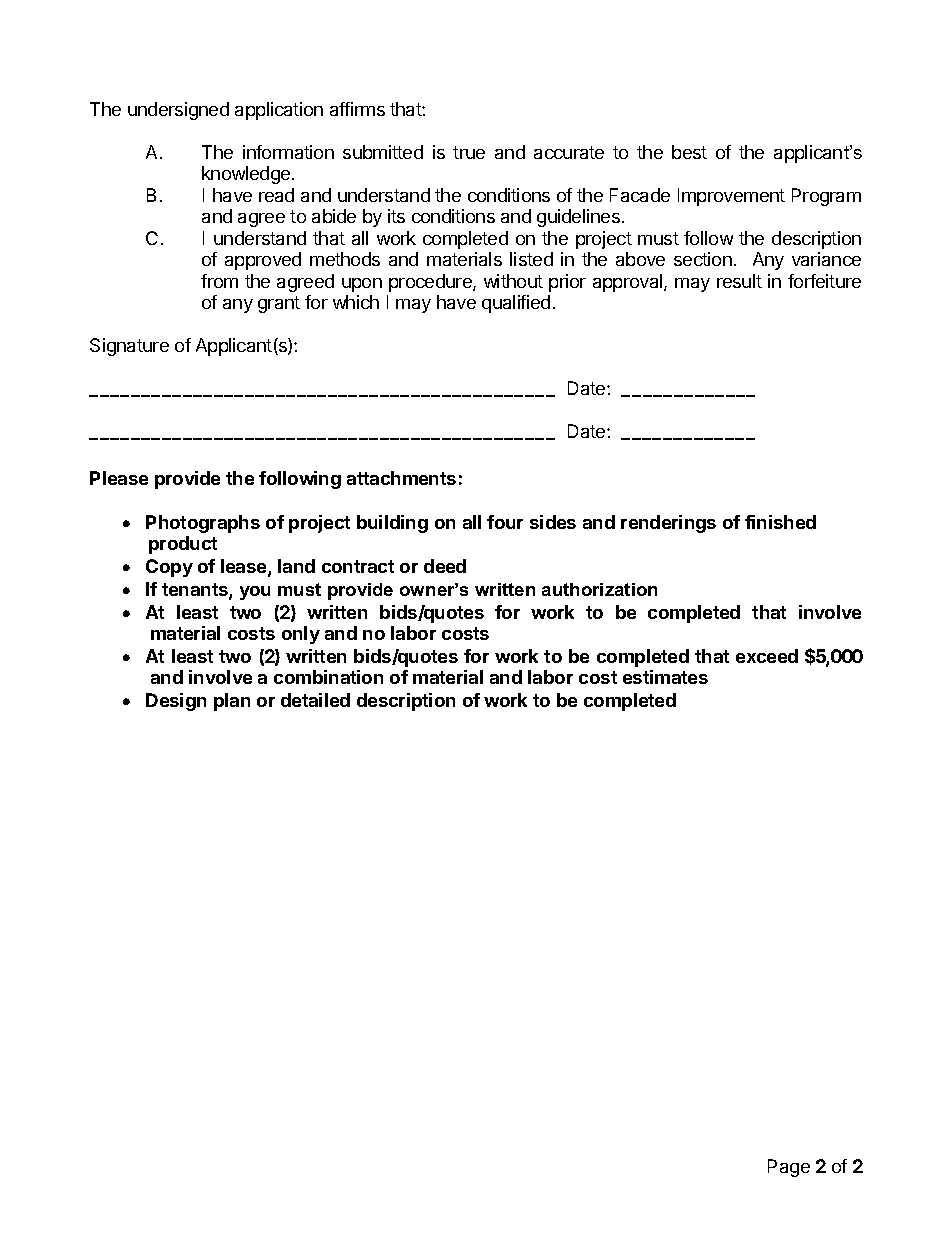 The image size is (952, 1233). I want to click on exceed, so click(767, 656).
